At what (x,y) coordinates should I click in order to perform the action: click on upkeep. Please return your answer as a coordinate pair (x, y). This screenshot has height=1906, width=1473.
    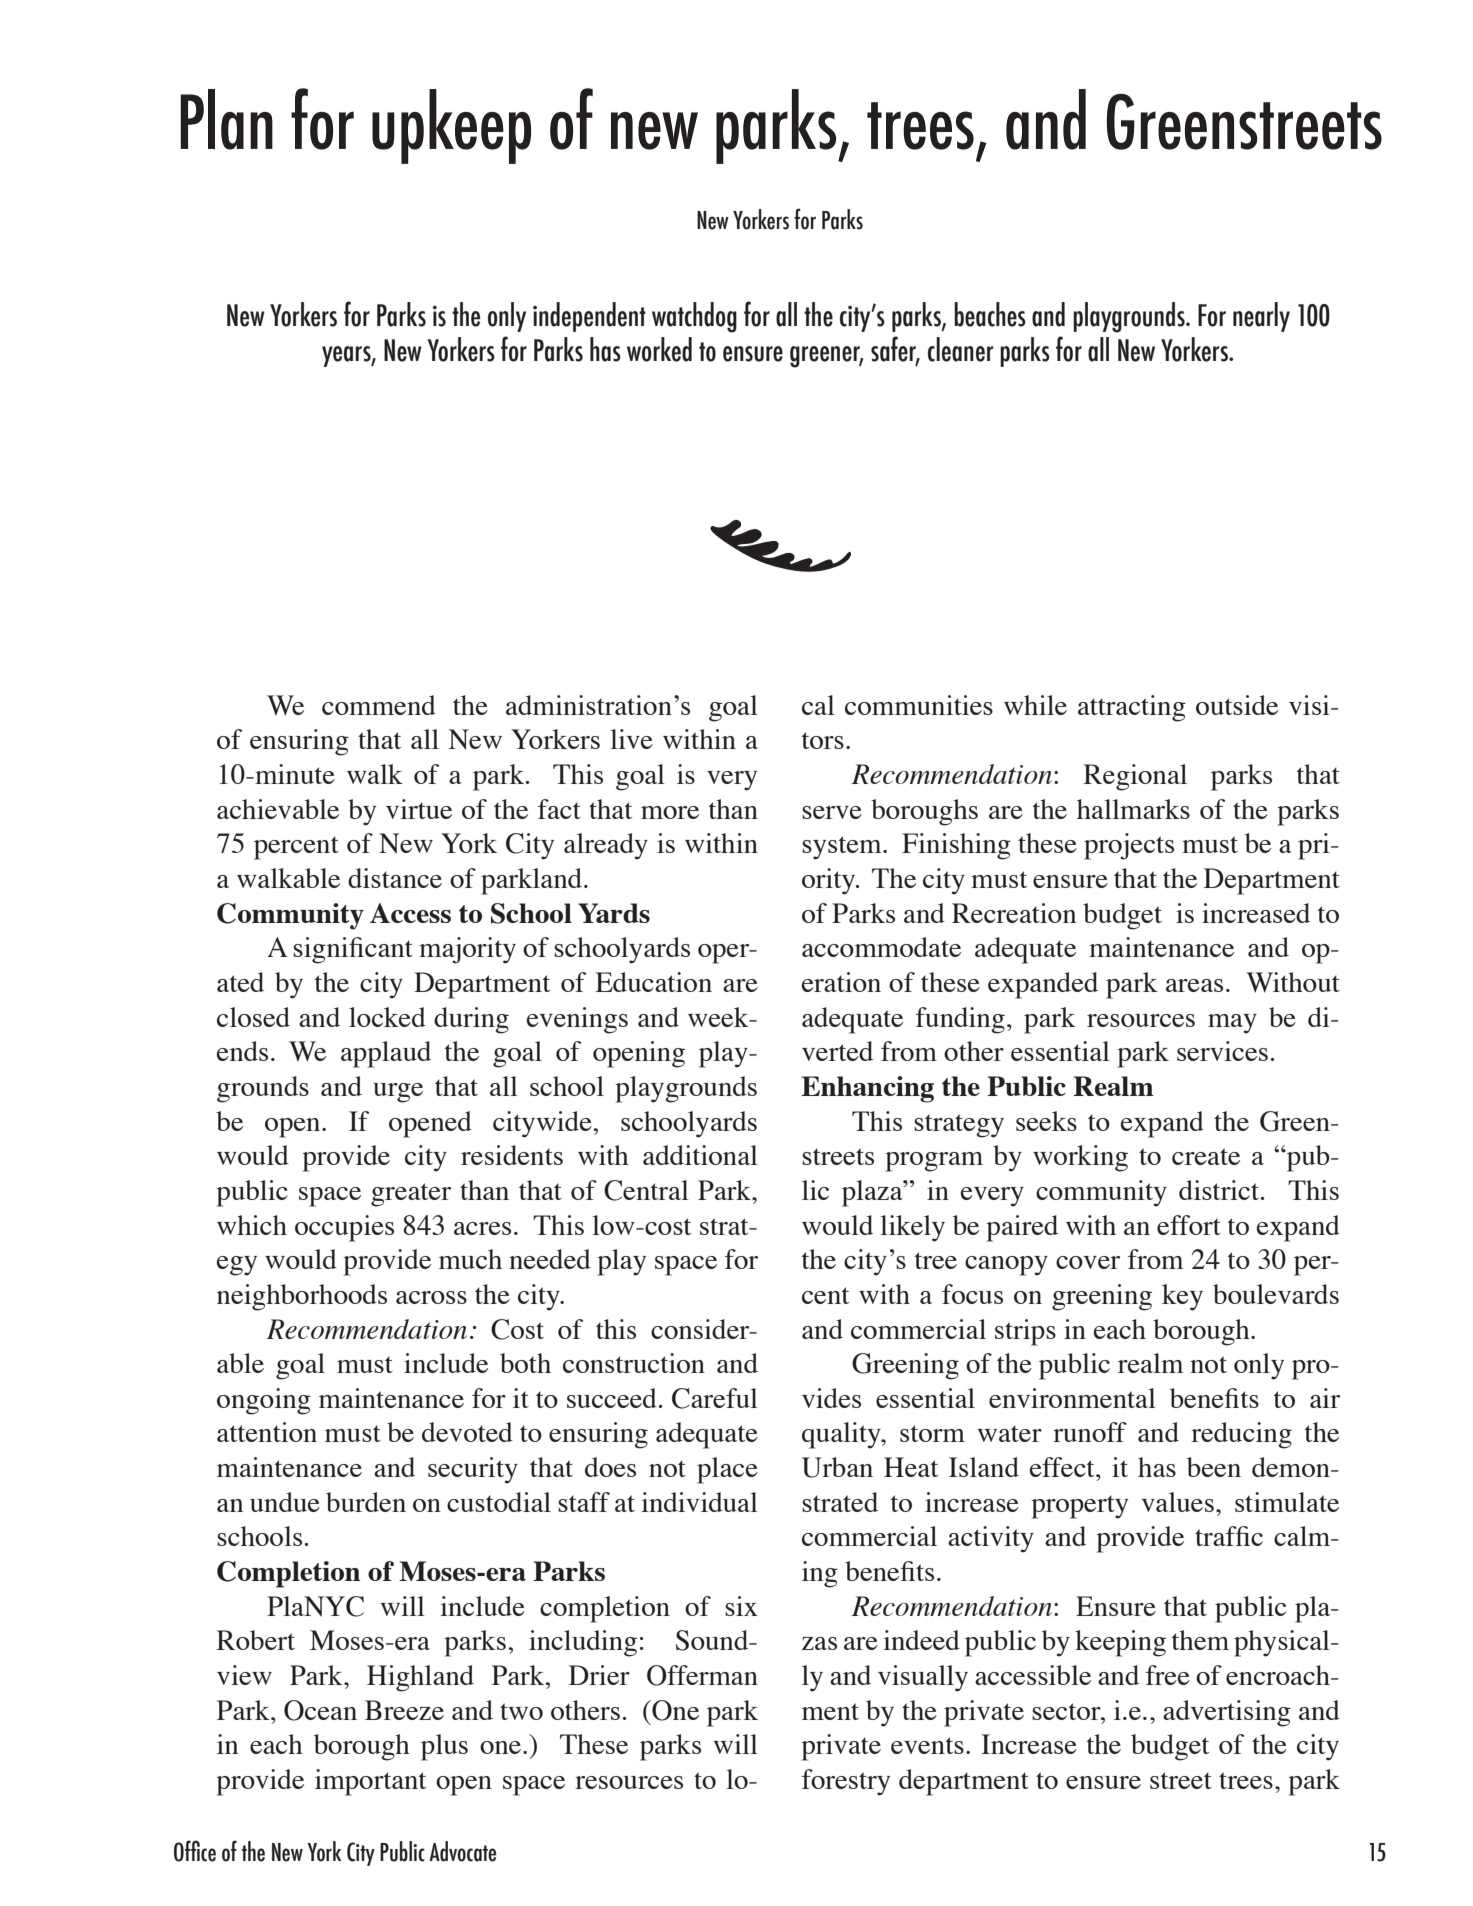
    Looking at the image, I should click on (451, 126).
